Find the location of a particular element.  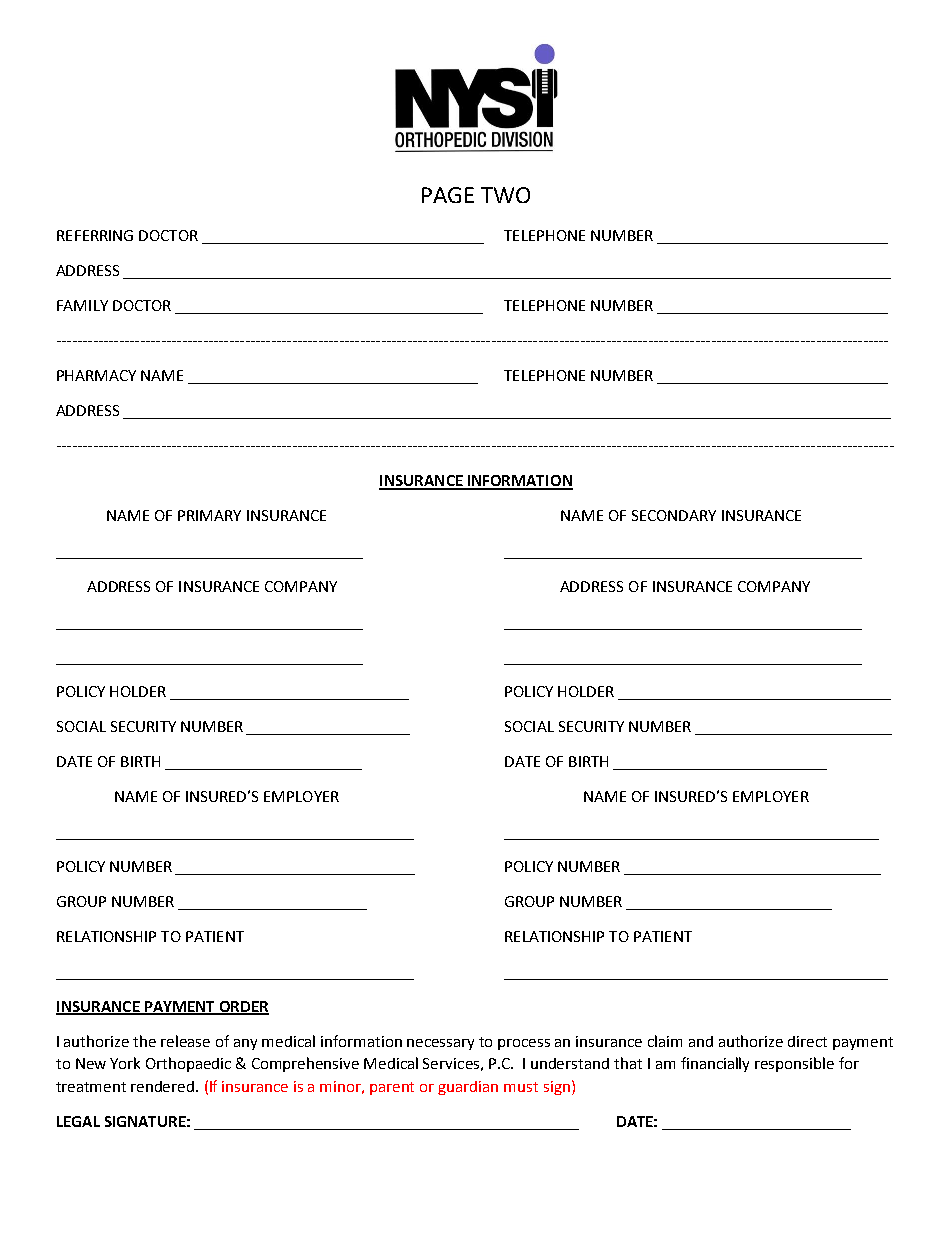

PHARMACY is located at coordinates (96, 375).
